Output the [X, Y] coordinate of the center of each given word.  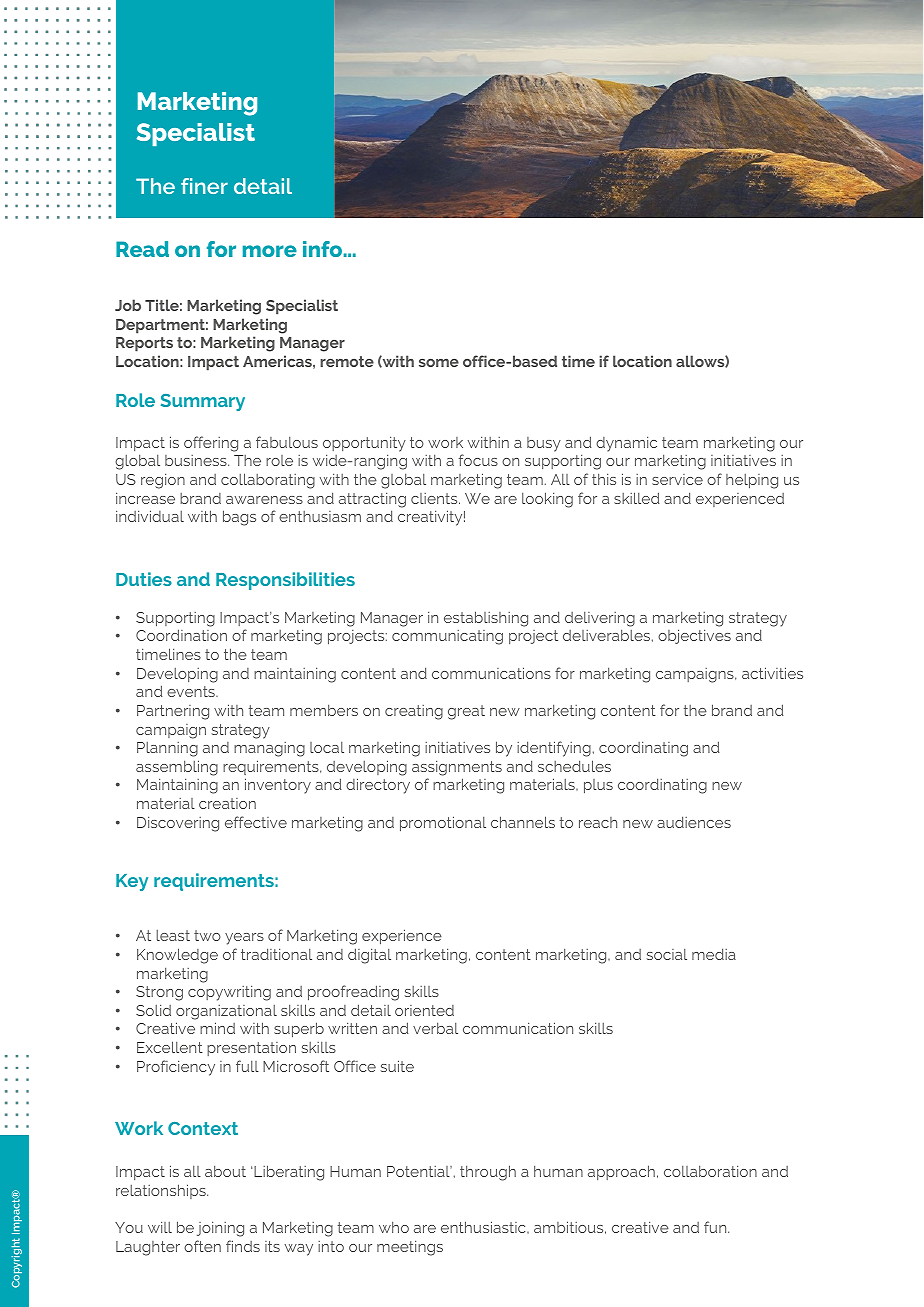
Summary [203, 402]
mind [217, 1028]
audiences [694, 822]
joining [220, 1229]
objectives [694, 636]
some [439, 363]
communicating [447, 637]
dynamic [626, 444]
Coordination [181, 635]
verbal [435, 1028]
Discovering [178, 824]
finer [204, 186]
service [677, 479]
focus [478, 460]
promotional [443, 824]
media [714, 954]
